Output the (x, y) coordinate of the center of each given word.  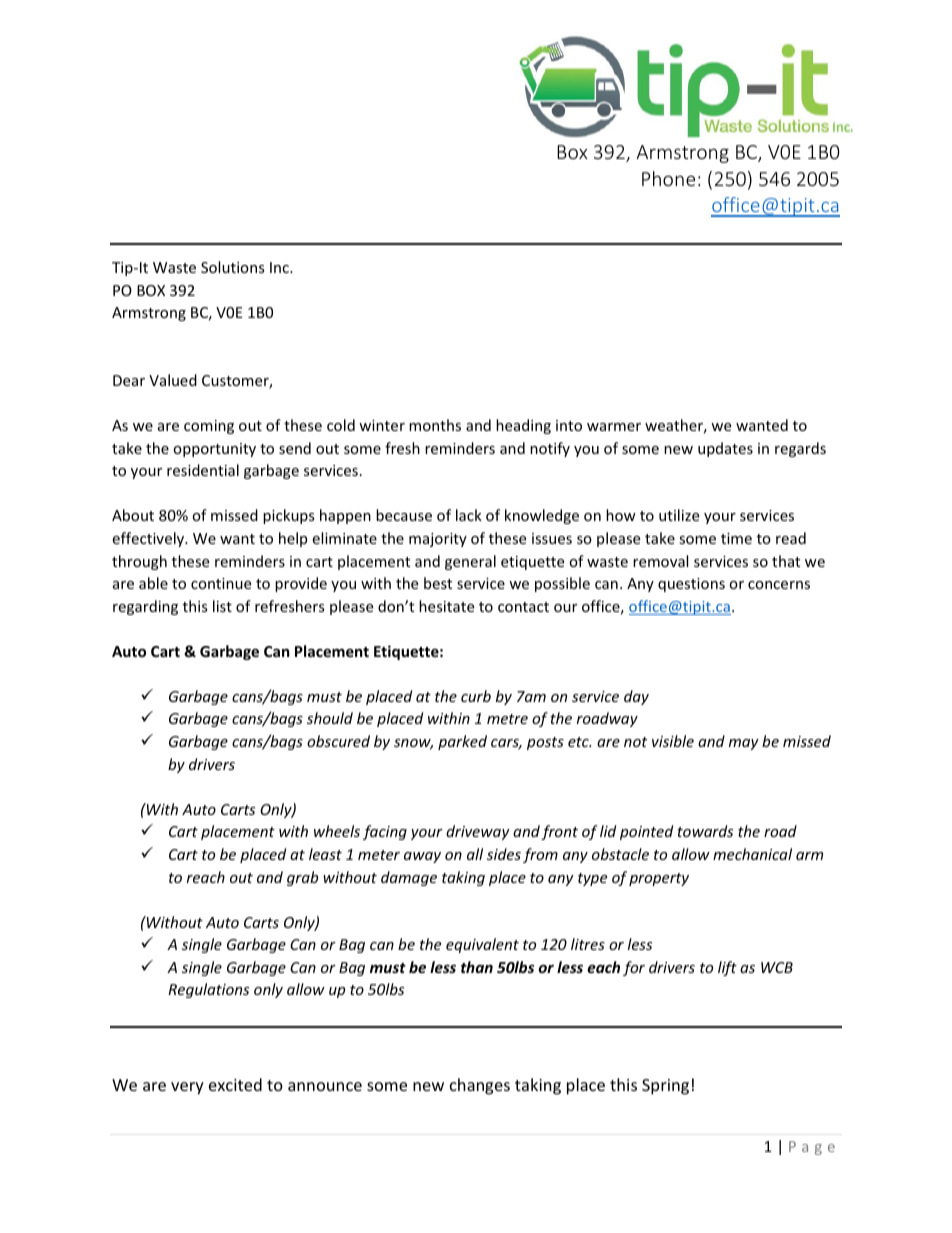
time (736, 538)
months (435, 425)
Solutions (233, 267)
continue (221, 583)
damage (409, 878)
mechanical (752, 854)
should (330, 718)
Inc (280, 267)
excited (235, 1084)
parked (462, 742)
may (744, 744)
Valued (173, 380)
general (470, 562)
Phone (668, 178)
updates (725, 449)
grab (302, 878)
